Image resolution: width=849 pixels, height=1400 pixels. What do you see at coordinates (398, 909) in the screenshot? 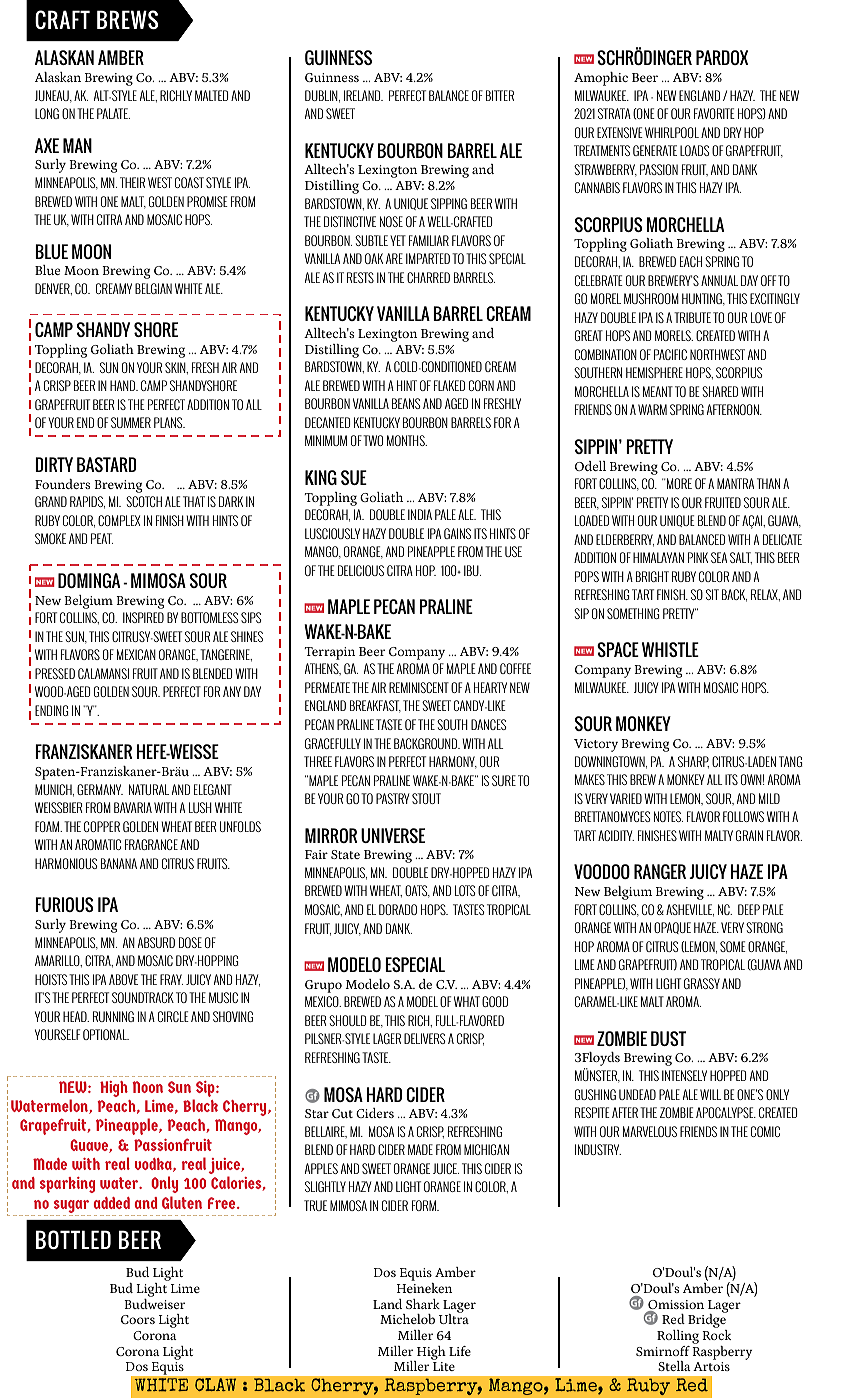
I see `DORADO` at bounding box center [398, 909].
